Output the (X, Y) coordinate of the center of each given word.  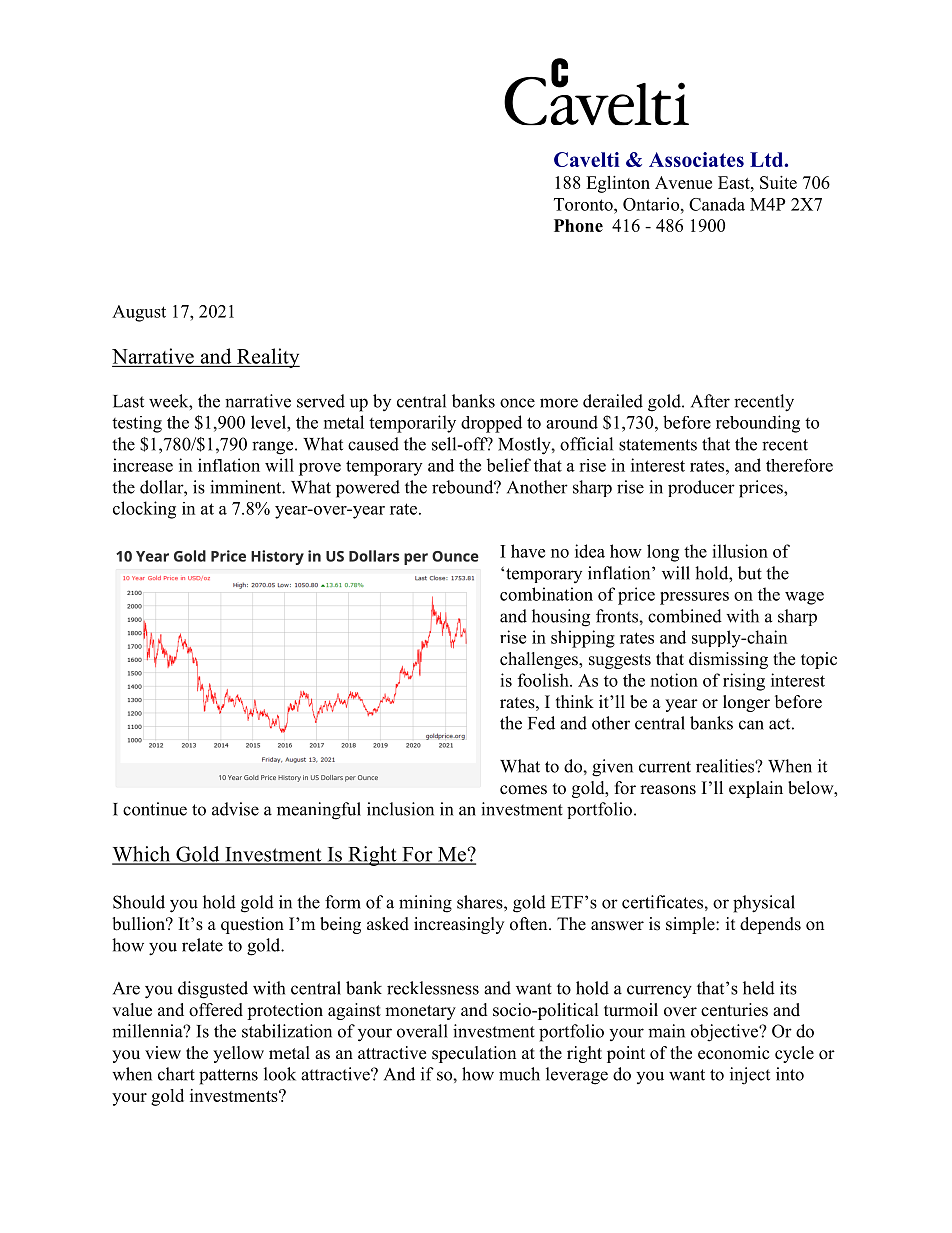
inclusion (400, 809)
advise (235, 809)
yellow (238, 1054)
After (710, 401)
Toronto (584, 204)
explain (756, 789)
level (269, 422)
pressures (694, 598)
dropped (491, 424)
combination (546, 594)
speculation (474, 1054)
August (139, 313)
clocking (144, 510)
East (735, 182)
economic (734, 1053)
